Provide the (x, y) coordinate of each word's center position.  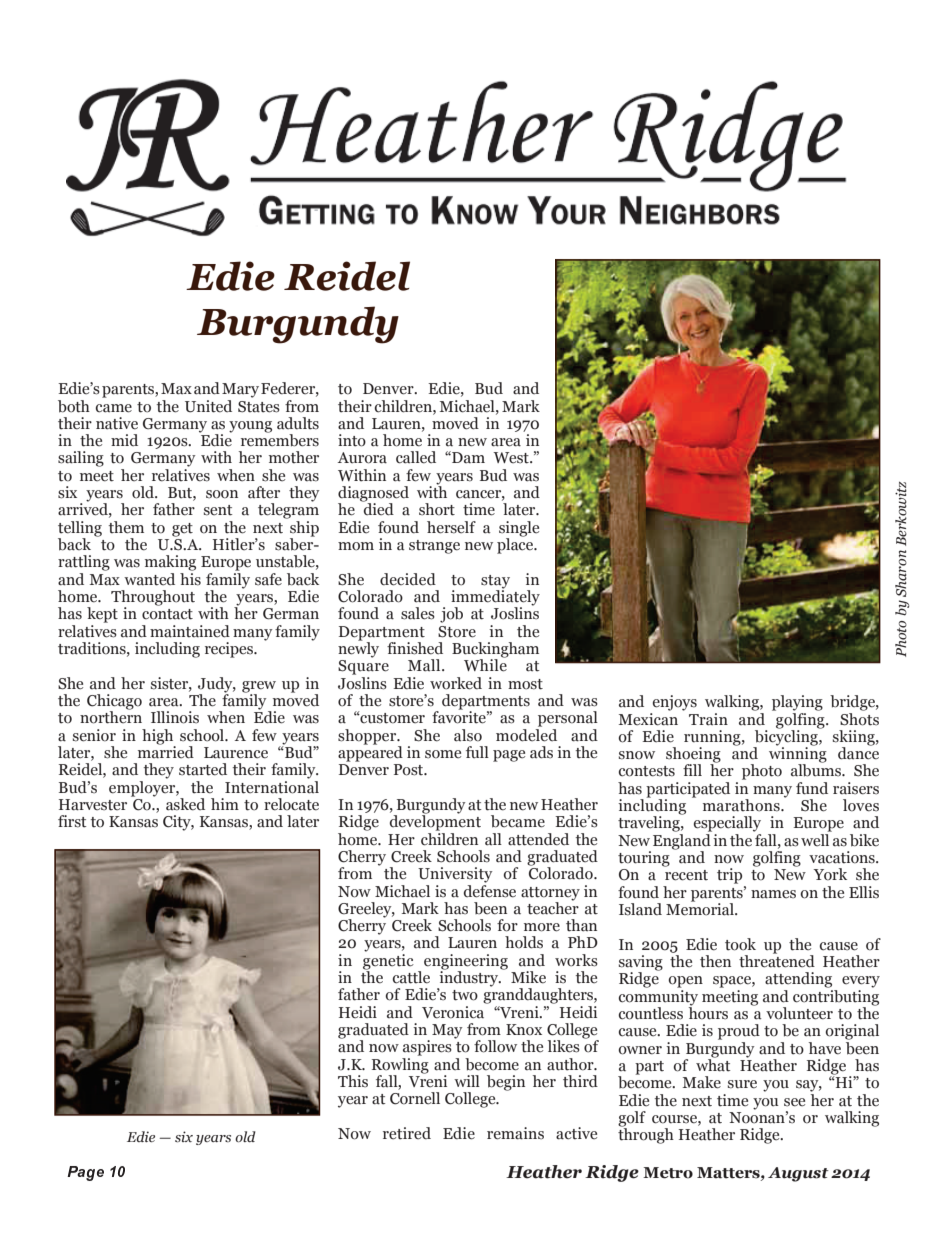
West (512, 458)
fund (812, 788)
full (477, 752)
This (353, 1081)
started (203, 769)
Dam (467, 457)
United (208, 406)
